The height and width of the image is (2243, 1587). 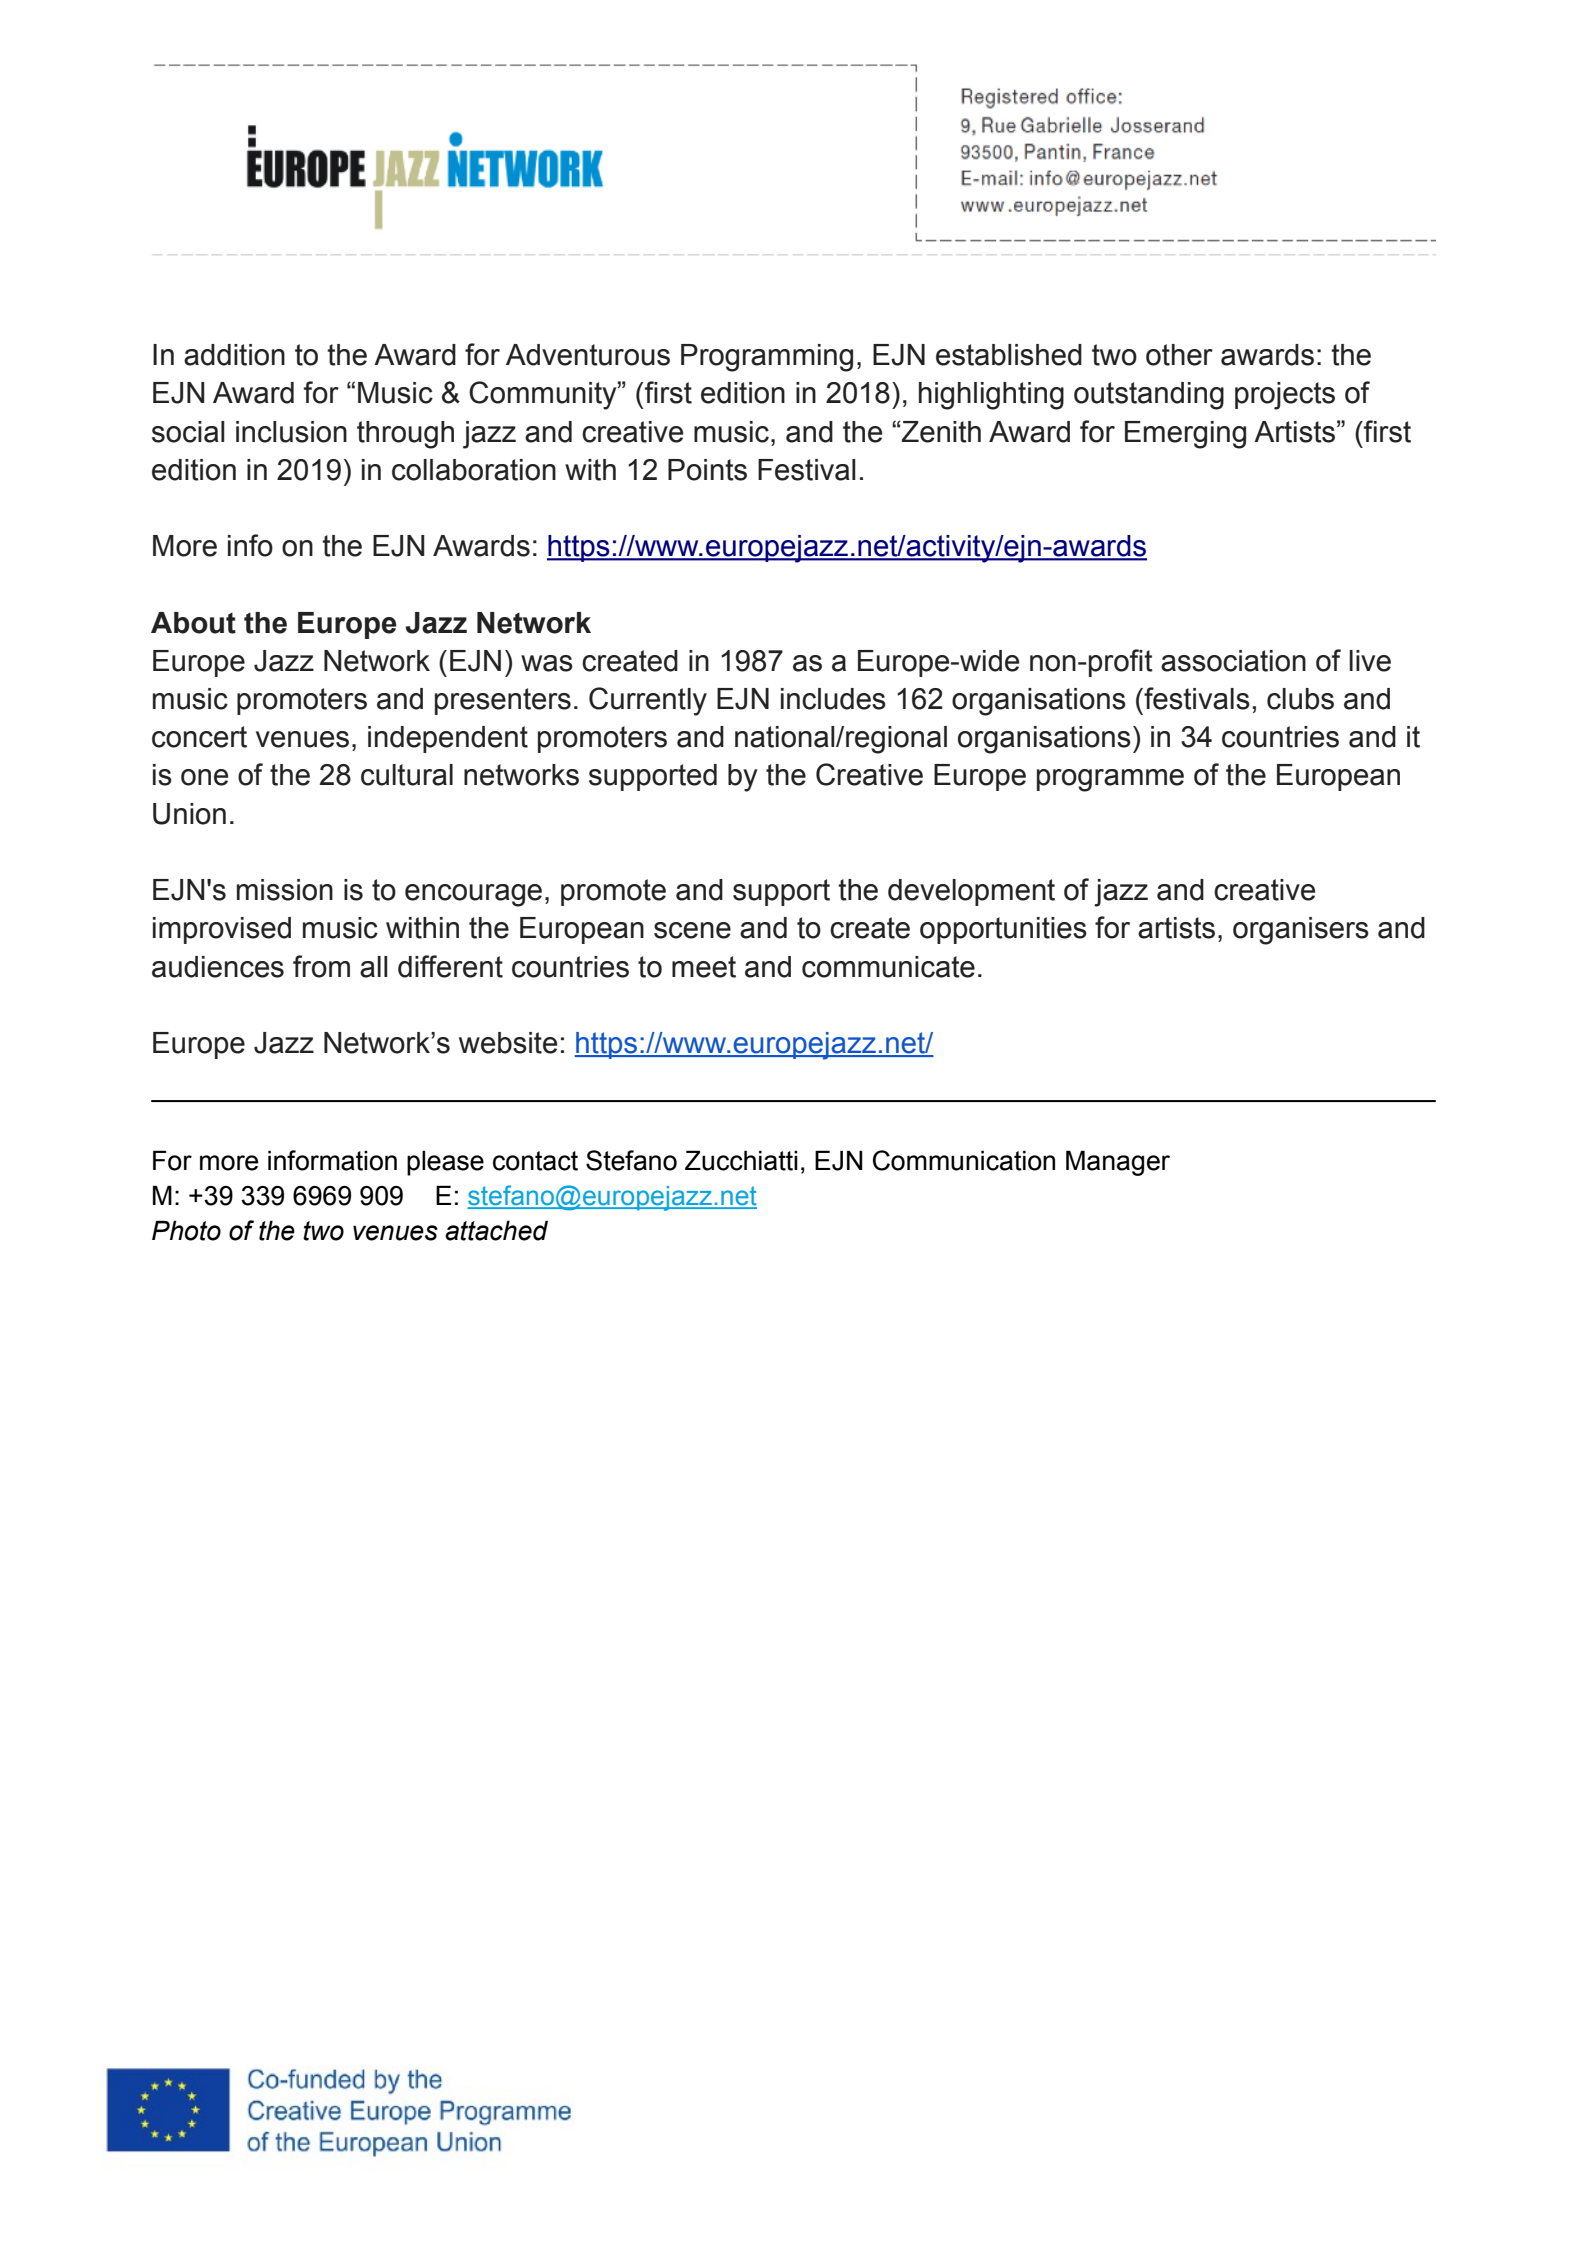 I want to click on projects, so click(x=1285, y=396).
